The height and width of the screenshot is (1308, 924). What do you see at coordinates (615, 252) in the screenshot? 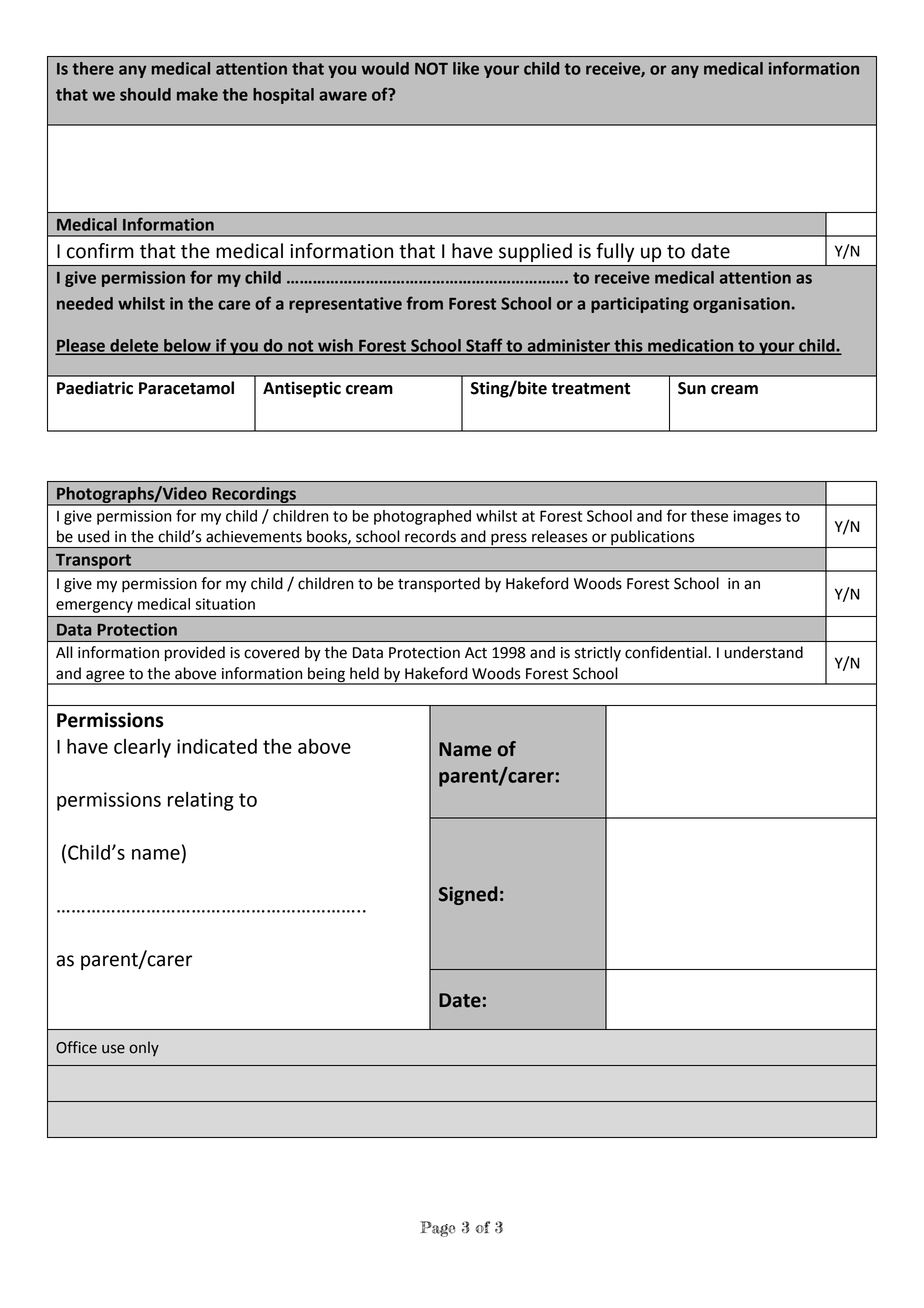
I see `fully` at bounding box center [615, 252].
